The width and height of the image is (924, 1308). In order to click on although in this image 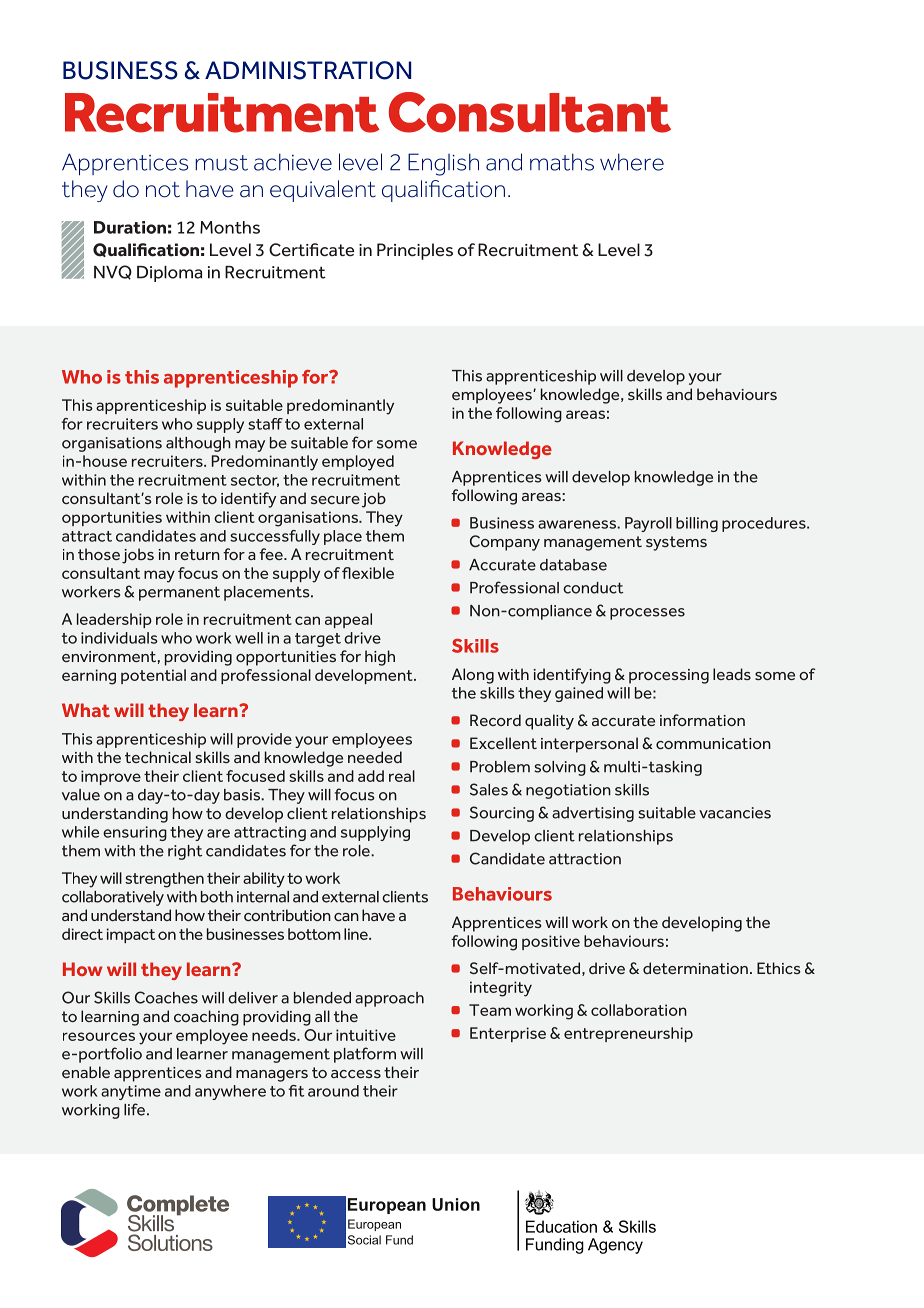, I will do `click(198, 444)`.
